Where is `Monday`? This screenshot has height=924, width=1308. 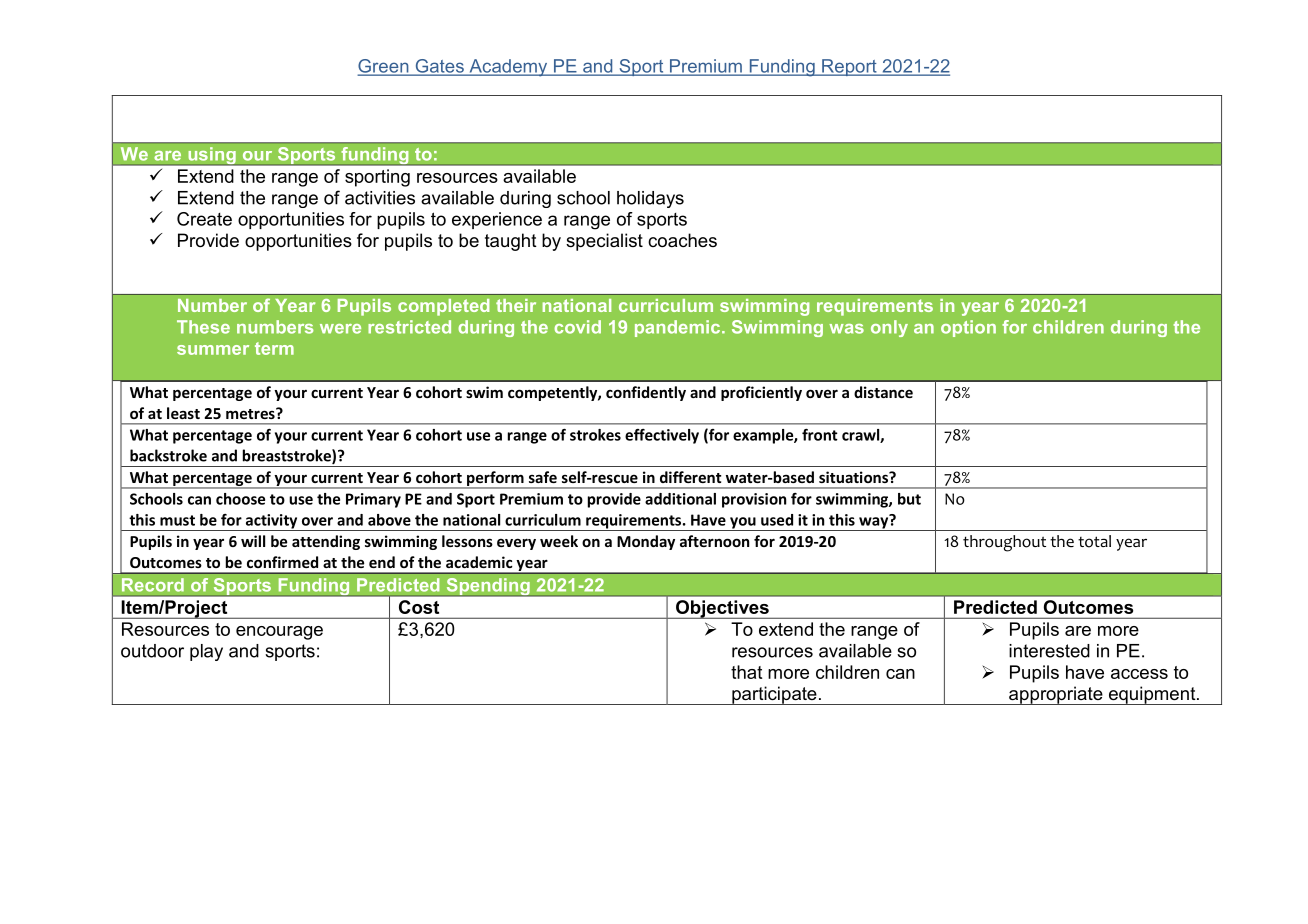 Monday is located at coordinates (646, 542).
